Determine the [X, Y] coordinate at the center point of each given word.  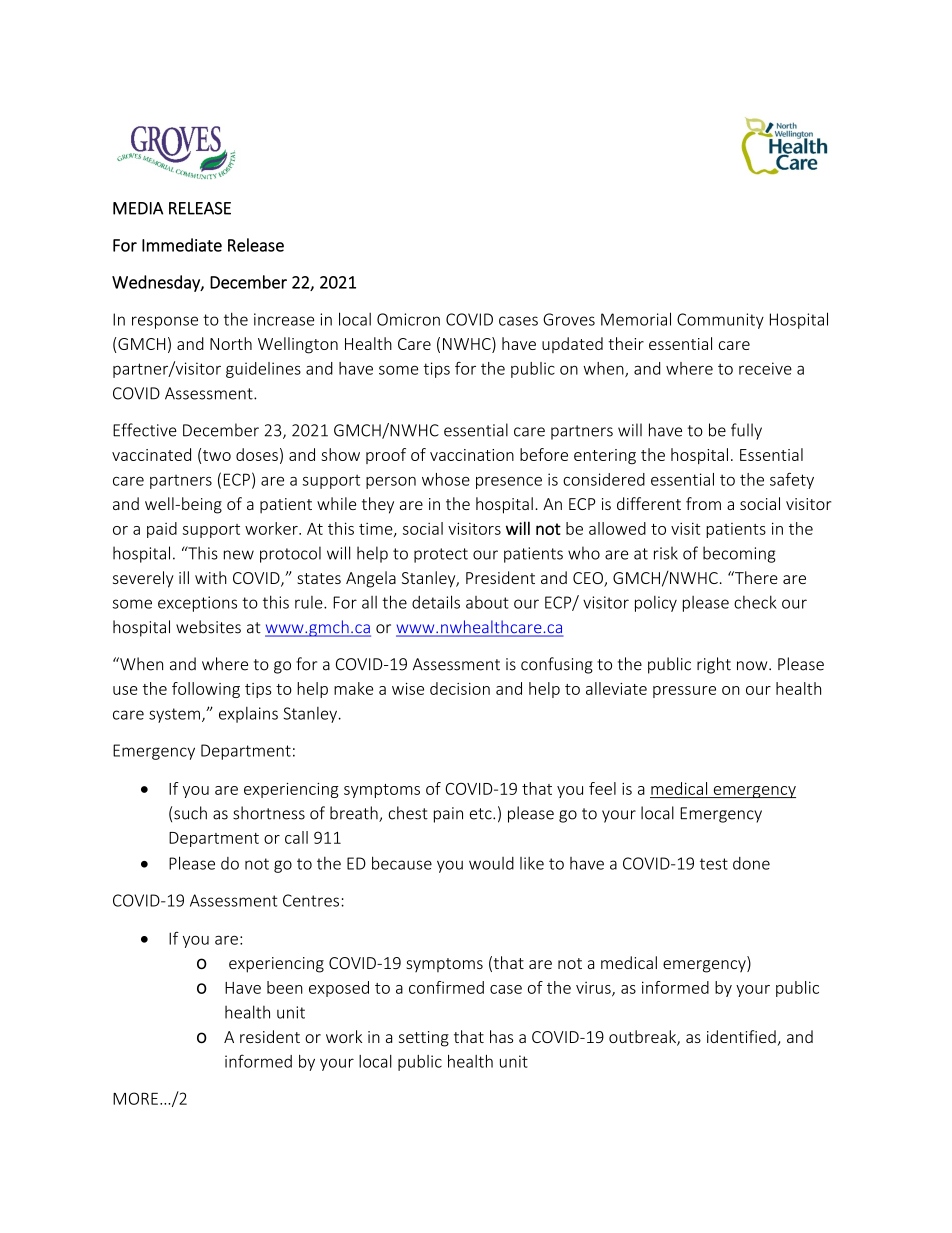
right [714, 665]
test [714, 864]
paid [162, 530]
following [206, 690]
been [285, 987]
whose [446, 479]
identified [741, 1036]
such [190, 813]
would [491, 863]
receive [765, 368]
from [703, 503]
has [501, 1036]
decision [460, 688]
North [231, 343]
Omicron [408, 319]
